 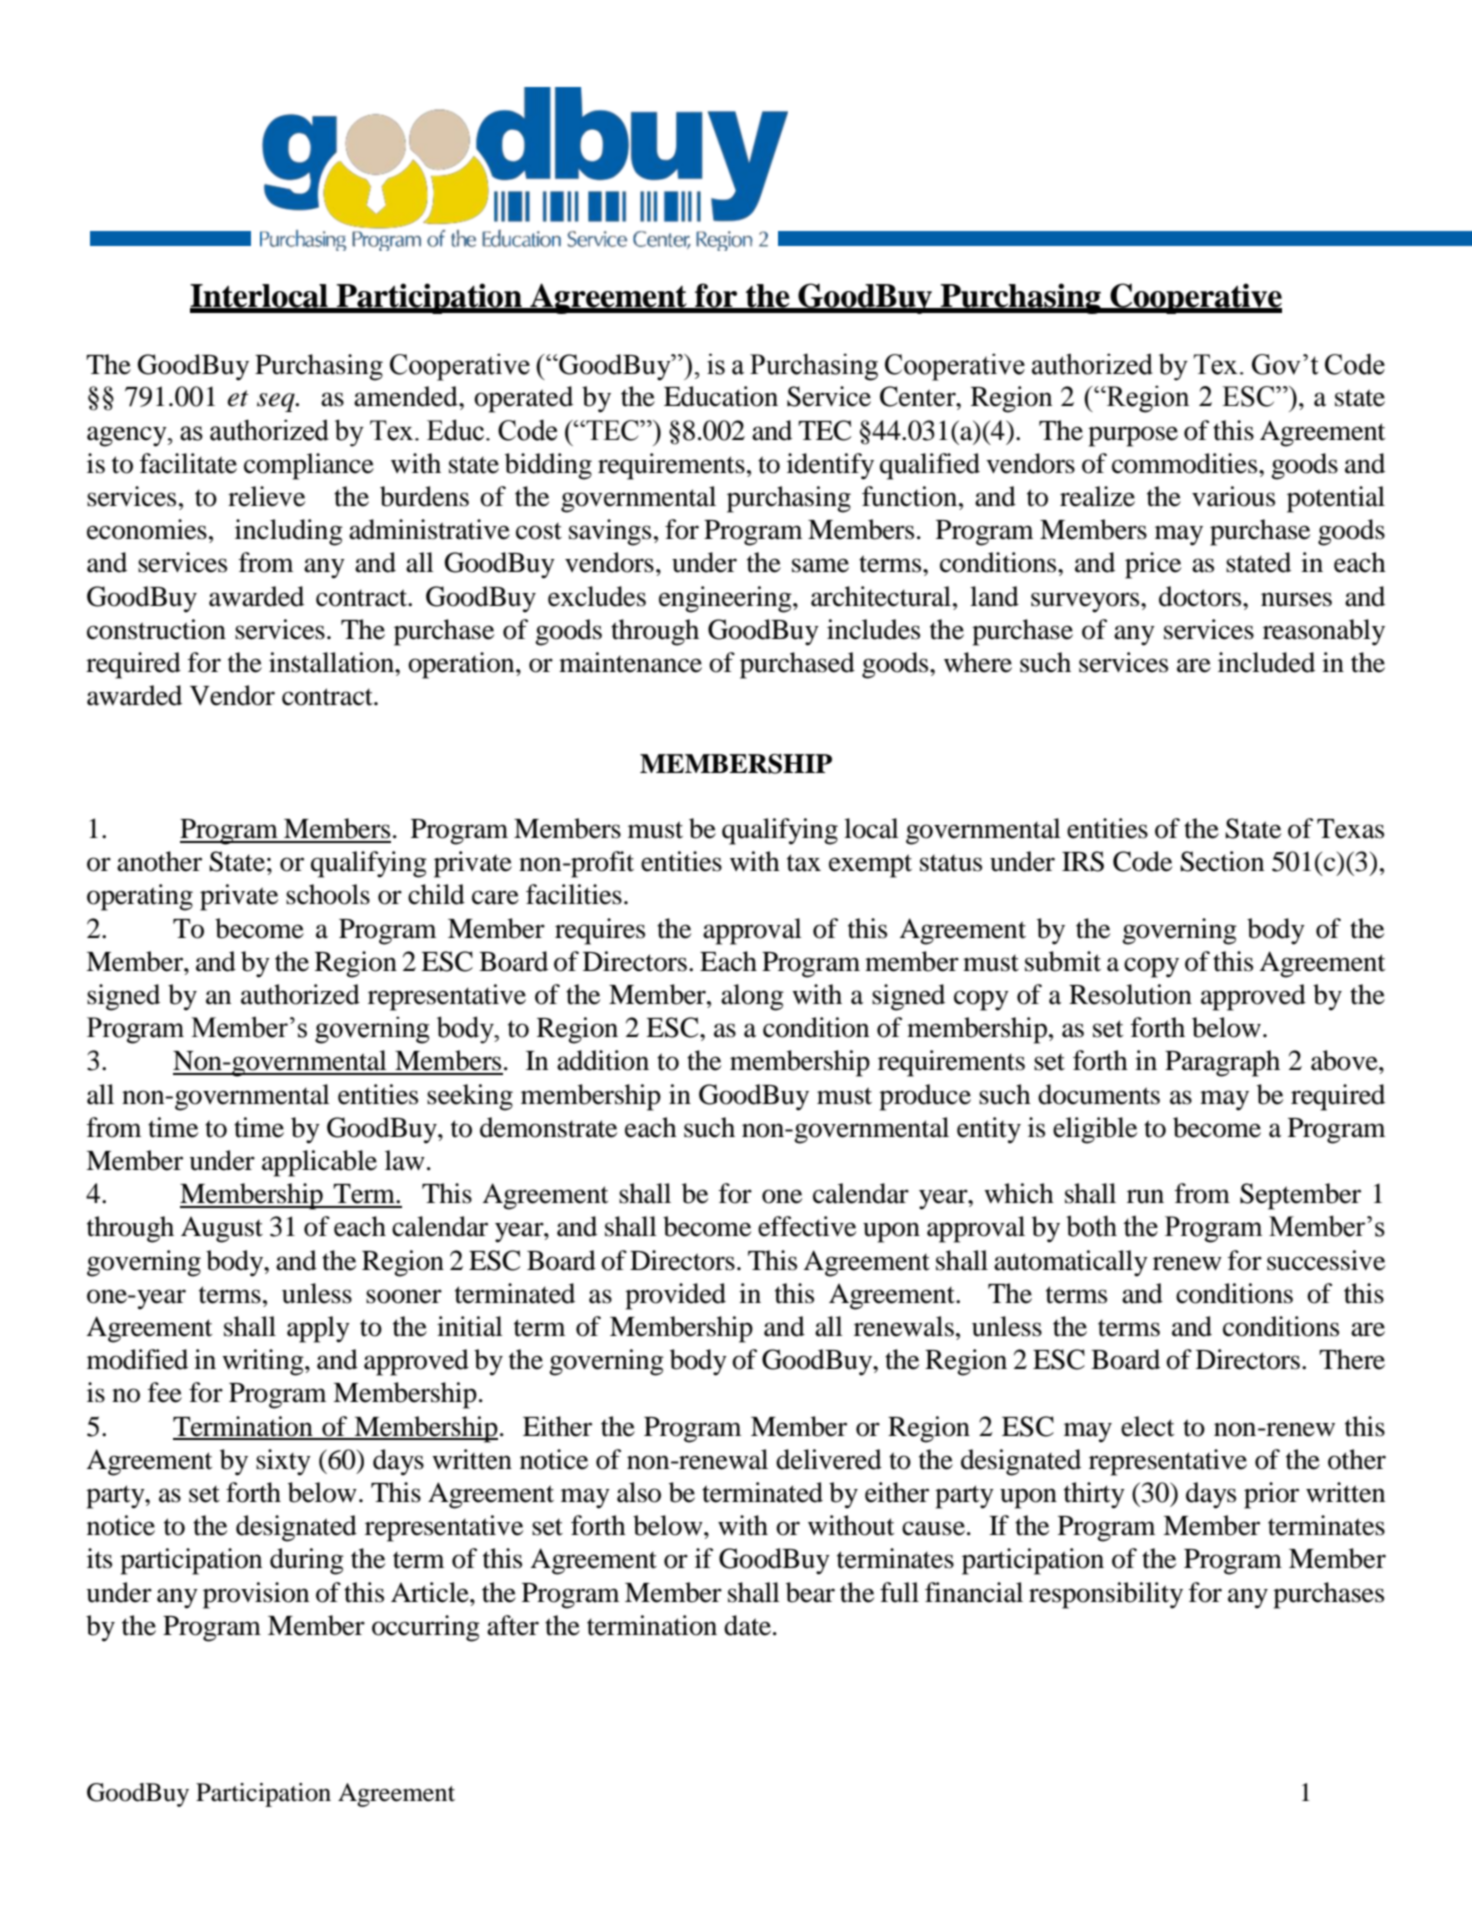 What do you see at coordinates (752, 997) in the screenshot?
I see `along` at bounding box center [752, 997].
